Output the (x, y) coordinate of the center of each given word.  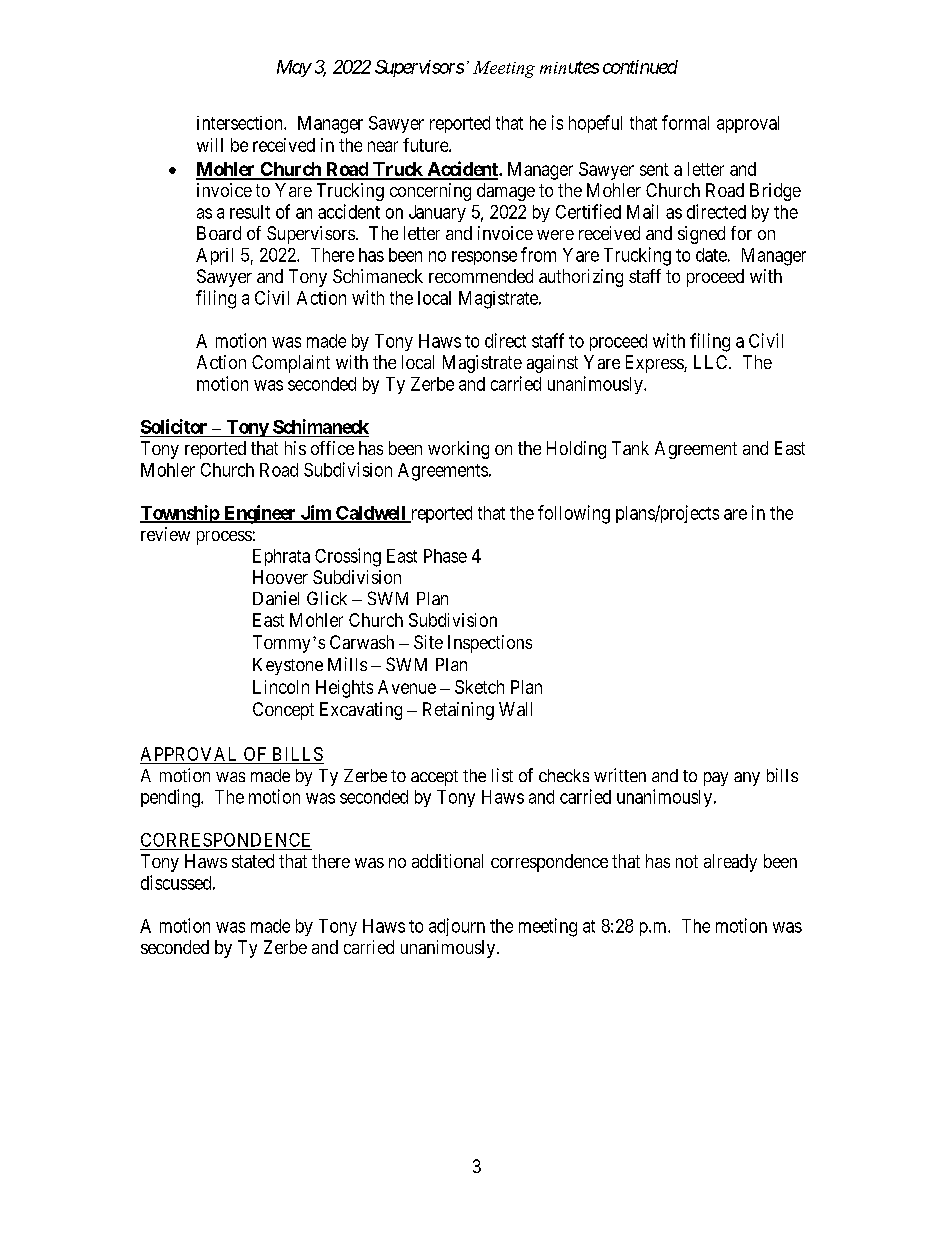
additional (447, 861)
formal (685, 122)
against (552, 364)
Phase (445, 556)
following (574, 514)
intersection (241, 123)
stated (253, 861)
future (426, 145)
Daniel (276, 598)
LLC (712, 362)
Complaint (291, 364)
